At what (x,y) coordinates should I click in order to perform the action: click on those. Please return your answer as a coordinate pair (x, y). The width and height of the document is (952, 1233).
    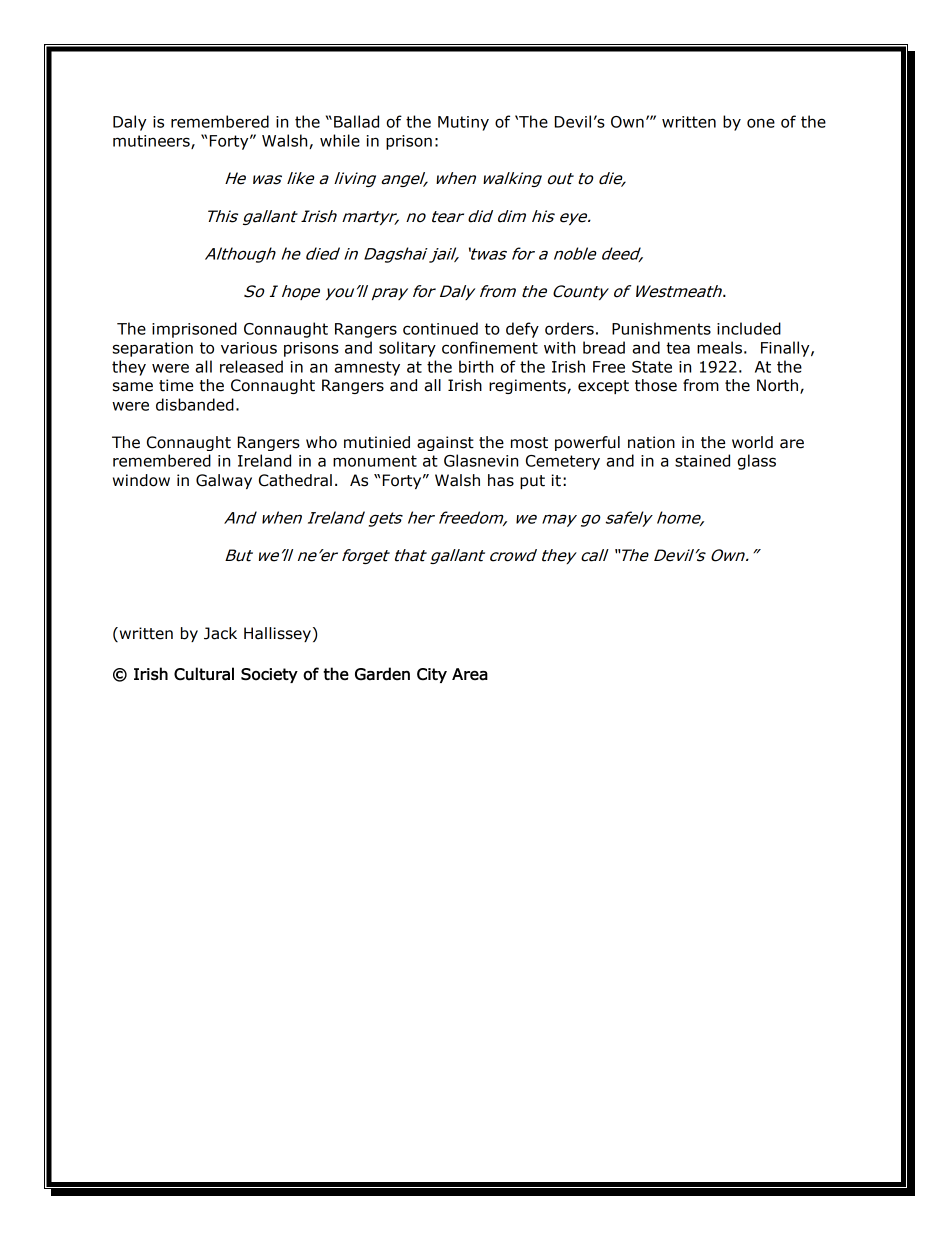
    Looking at the image, I should click on (656, 385).
